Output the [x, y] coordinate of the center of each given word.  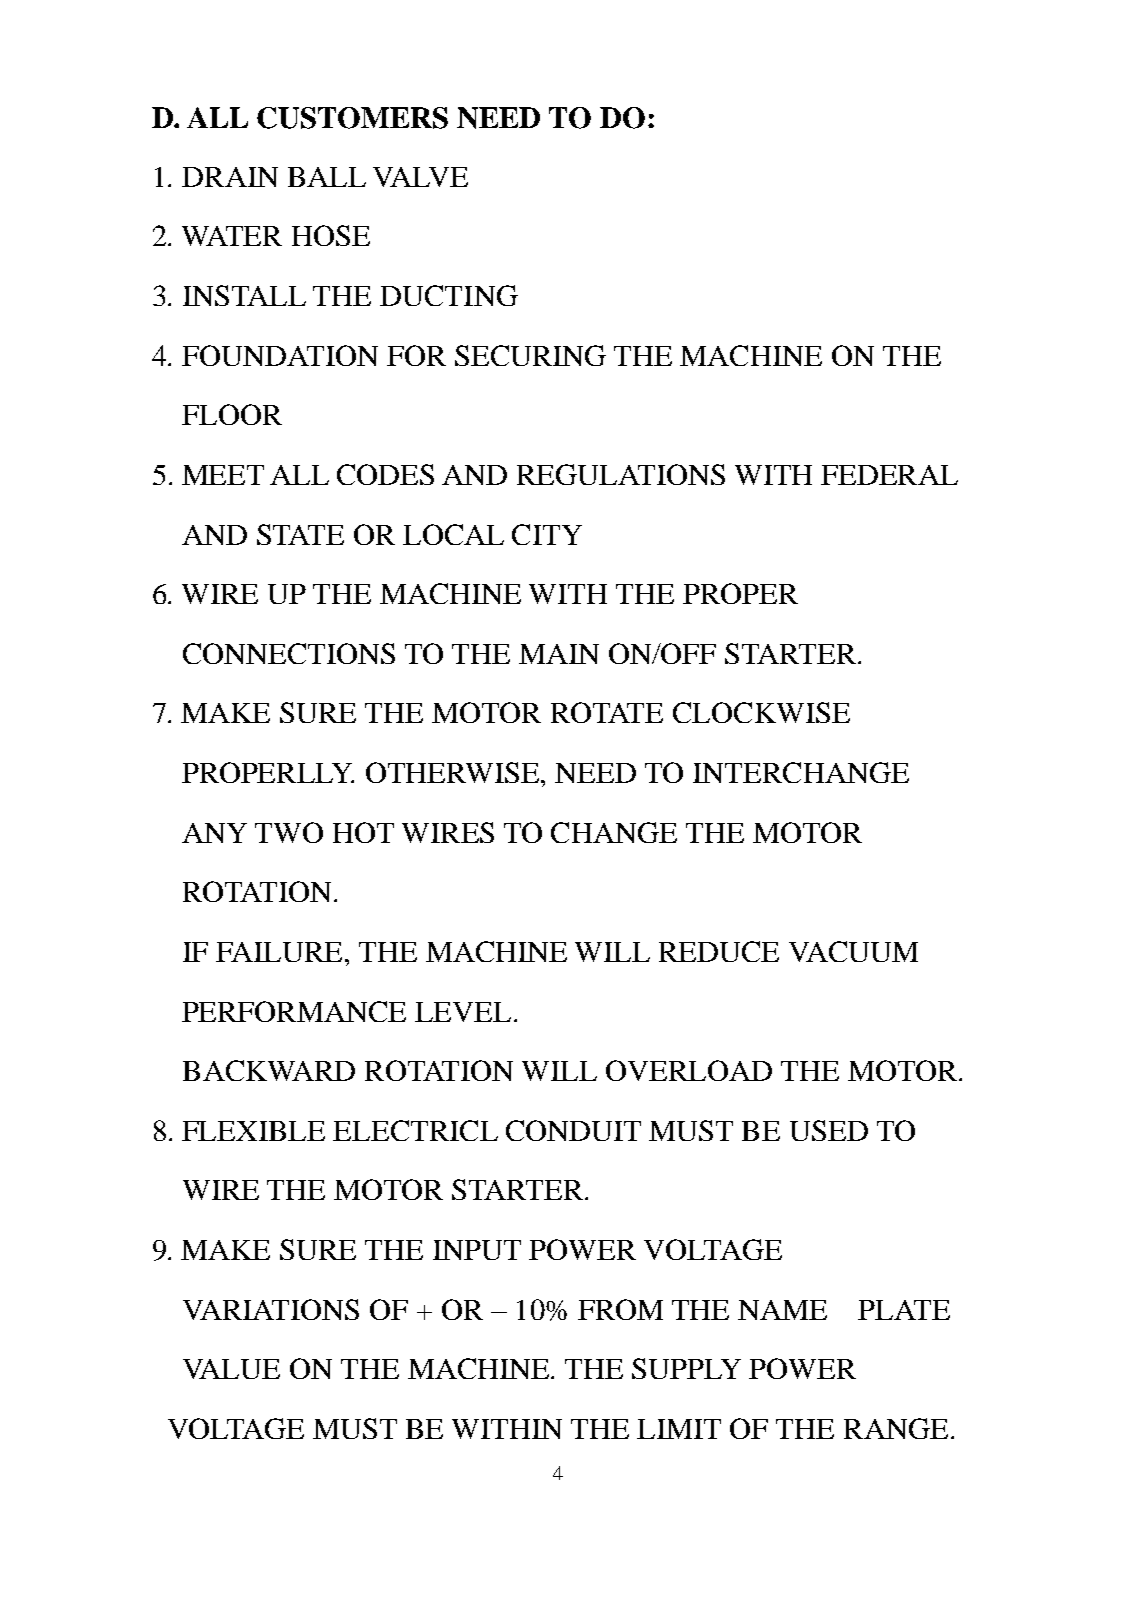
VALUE [231, 1369]
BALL [327, 177]
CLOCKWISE [761, 712]
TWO [289, 832]
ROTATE [607, 712]
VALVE [420, 177]
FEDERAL [889, 475]
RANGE [896, 1428]
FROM [620, 1309]
